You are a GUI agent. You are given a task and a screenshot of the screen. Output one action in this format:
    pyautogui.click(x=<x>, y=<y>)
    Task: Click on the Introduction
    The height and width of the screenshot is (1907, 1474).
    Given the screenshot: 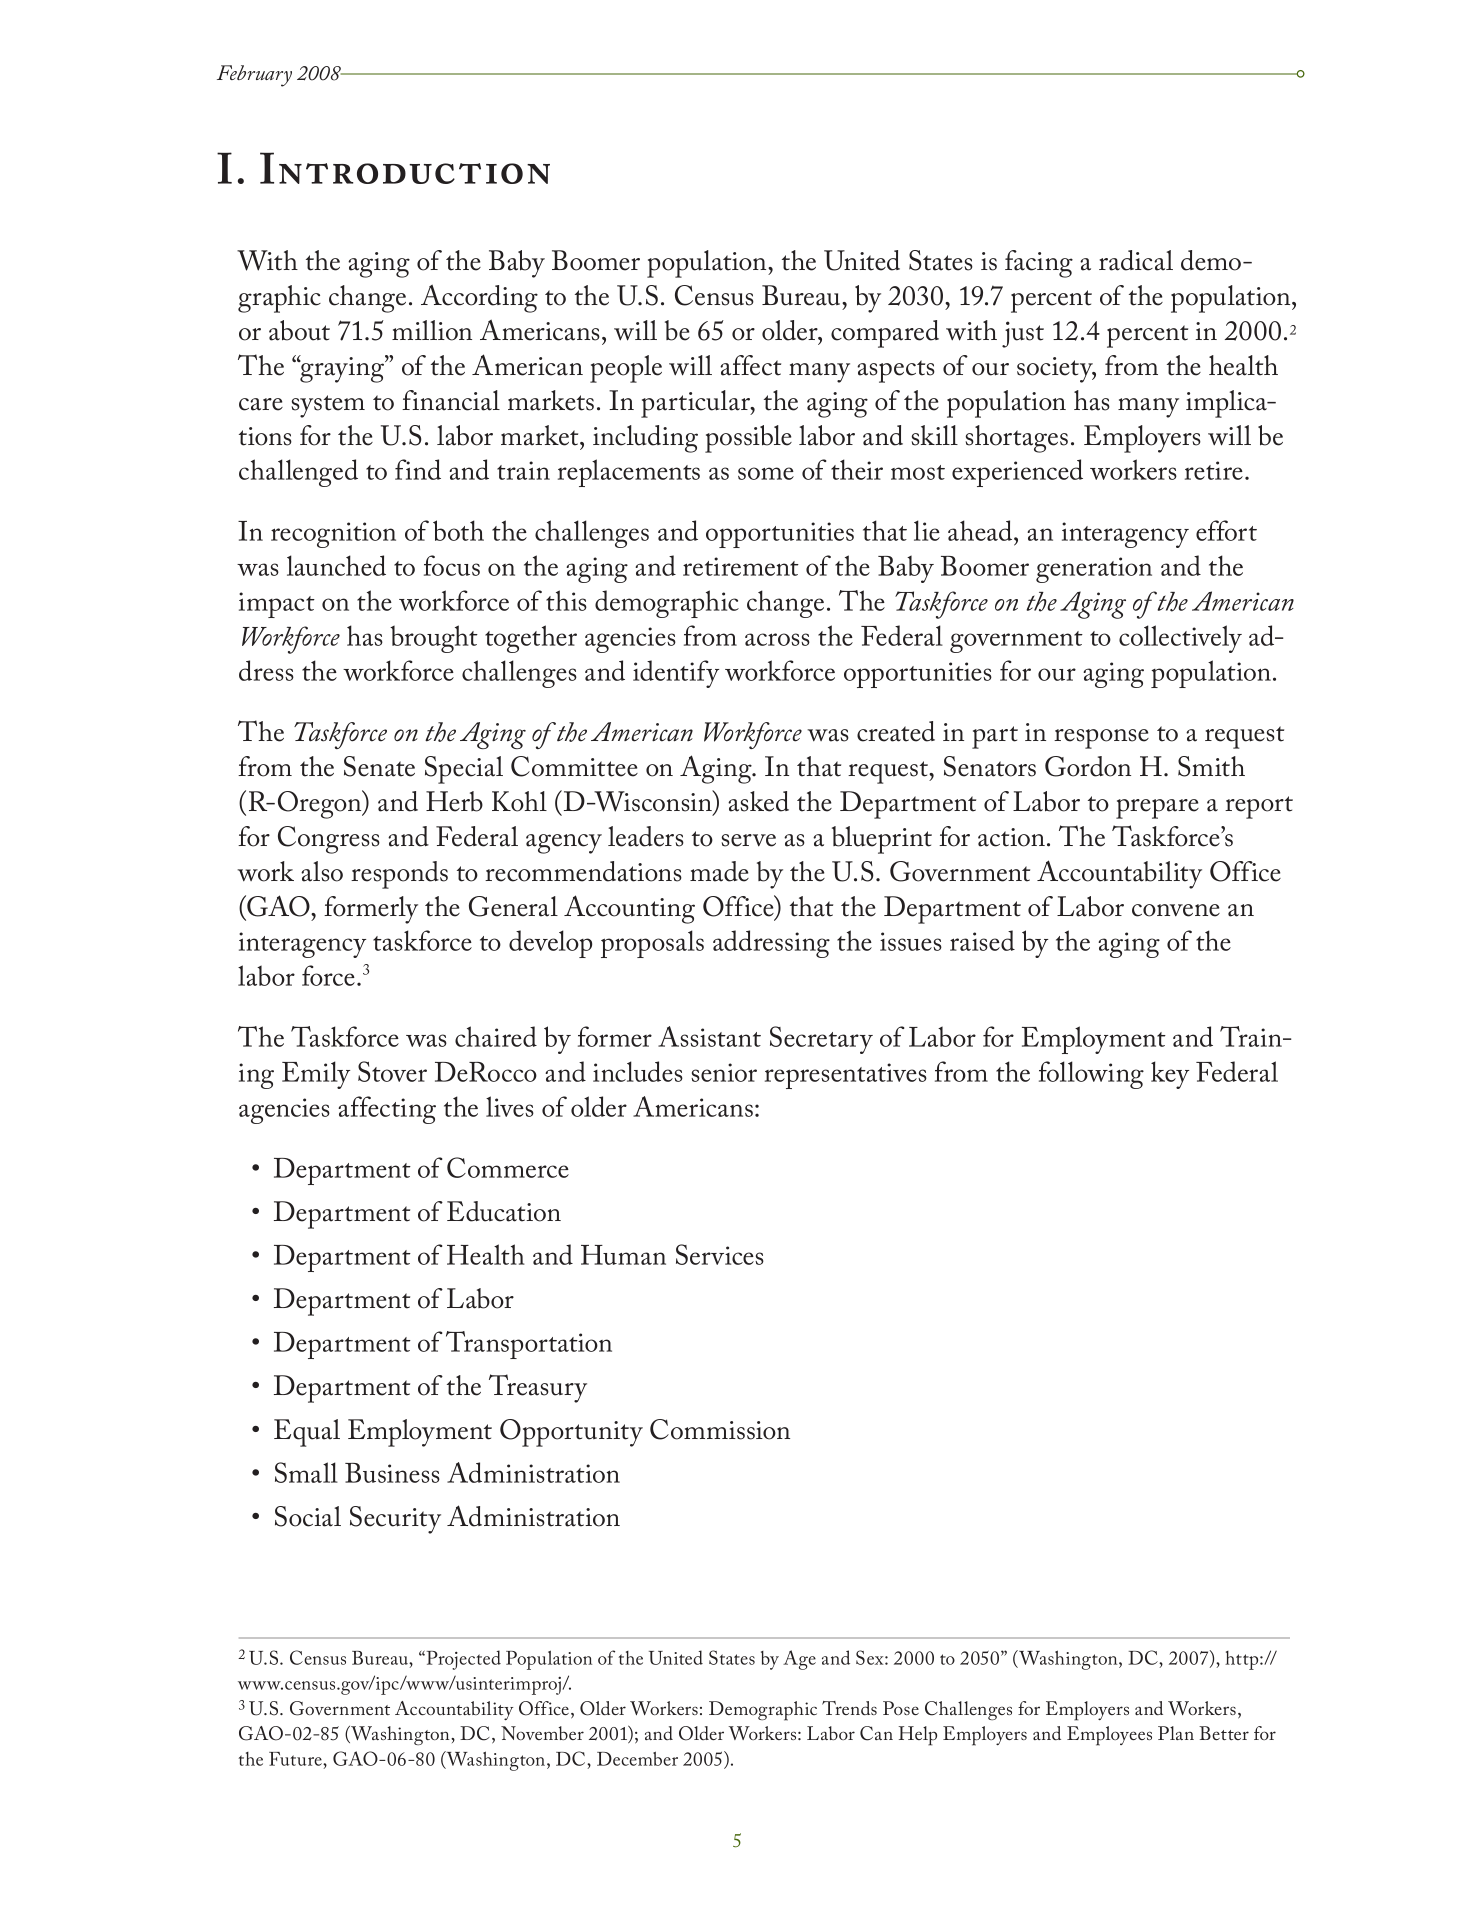 What is the action you would take?
    pyautogui.click(x=405, y=168)
